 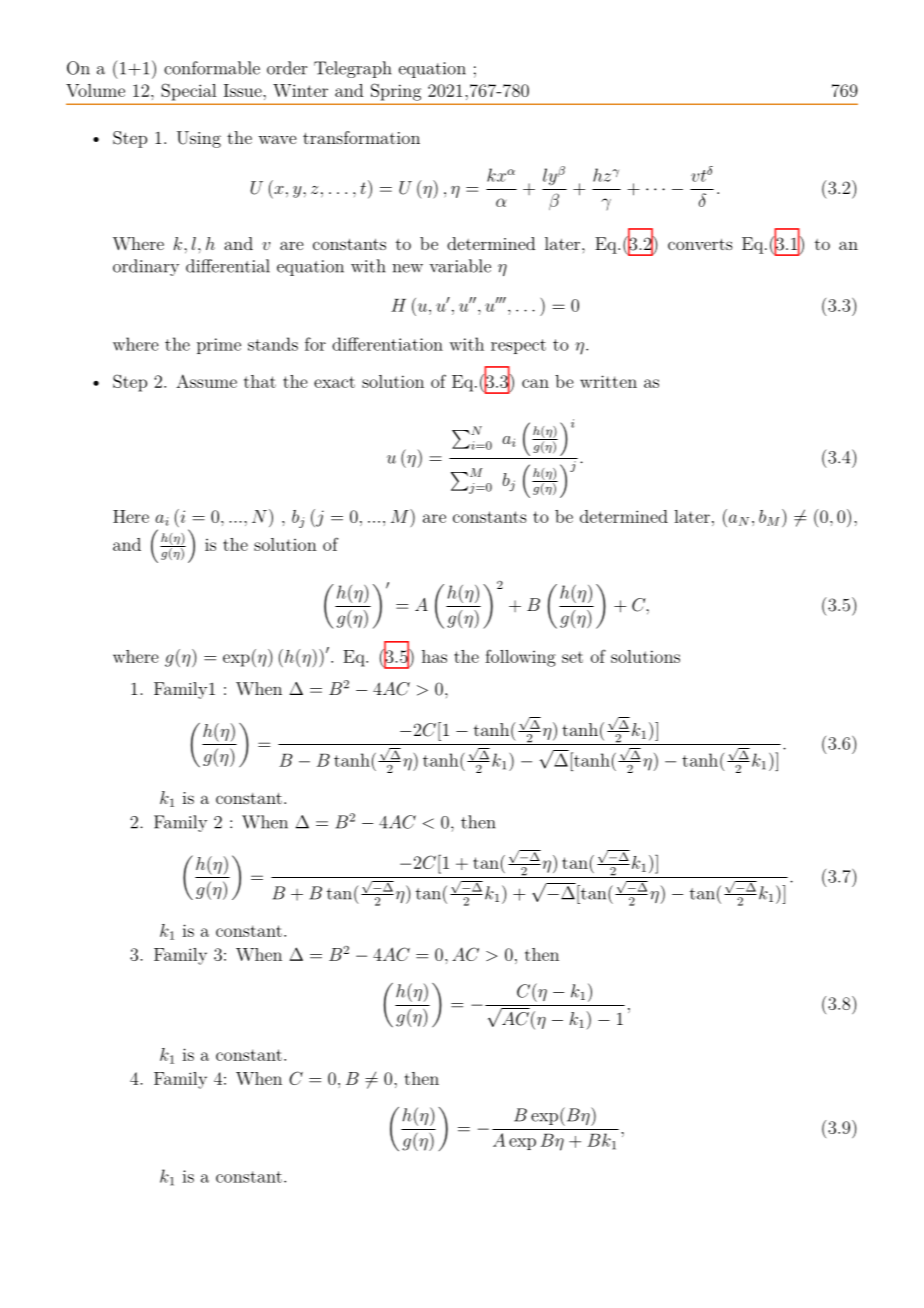 I want to click on differentiation, so click(x=387, y=344).
